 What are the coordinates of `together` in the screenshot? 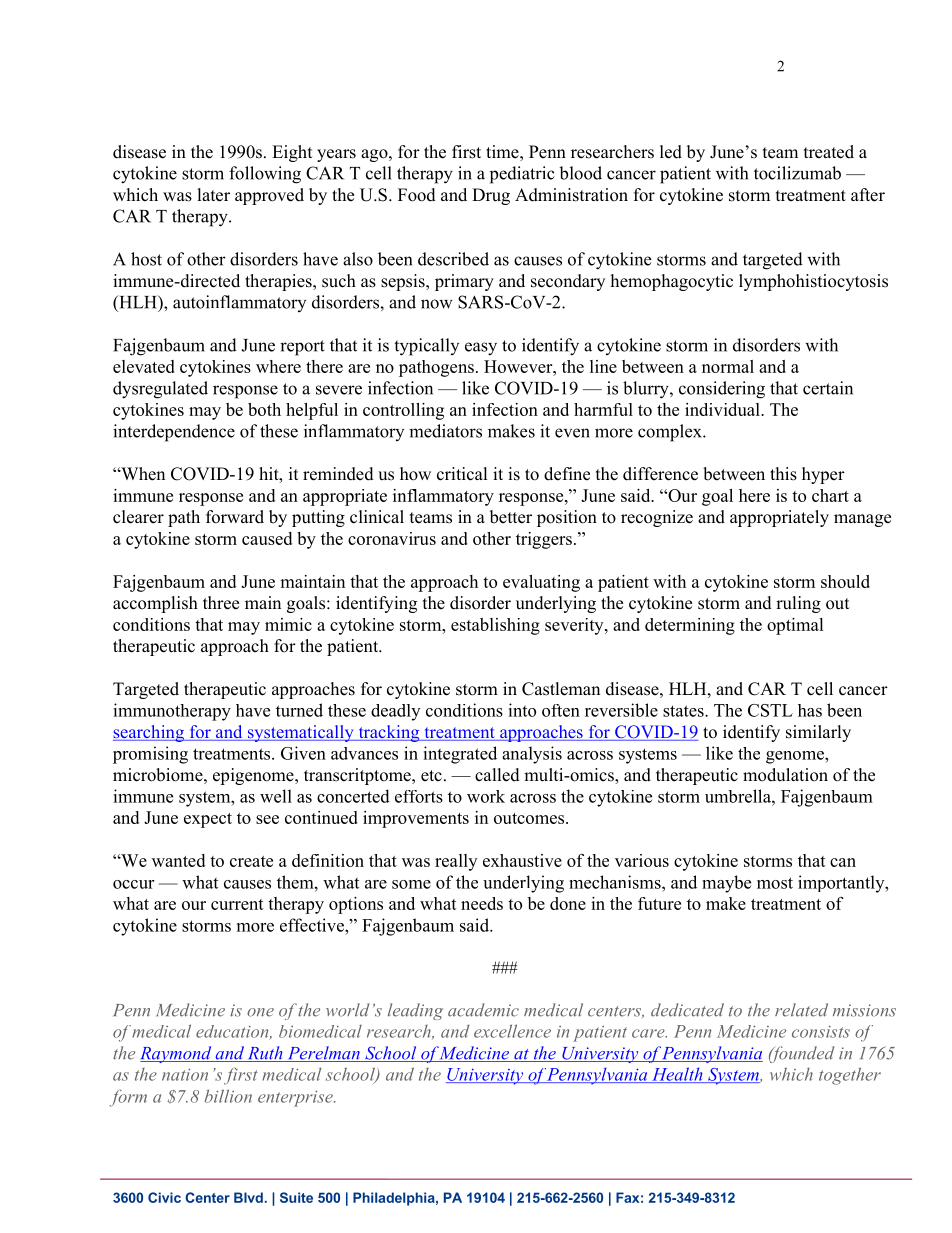 It's located at (850, 1076).
